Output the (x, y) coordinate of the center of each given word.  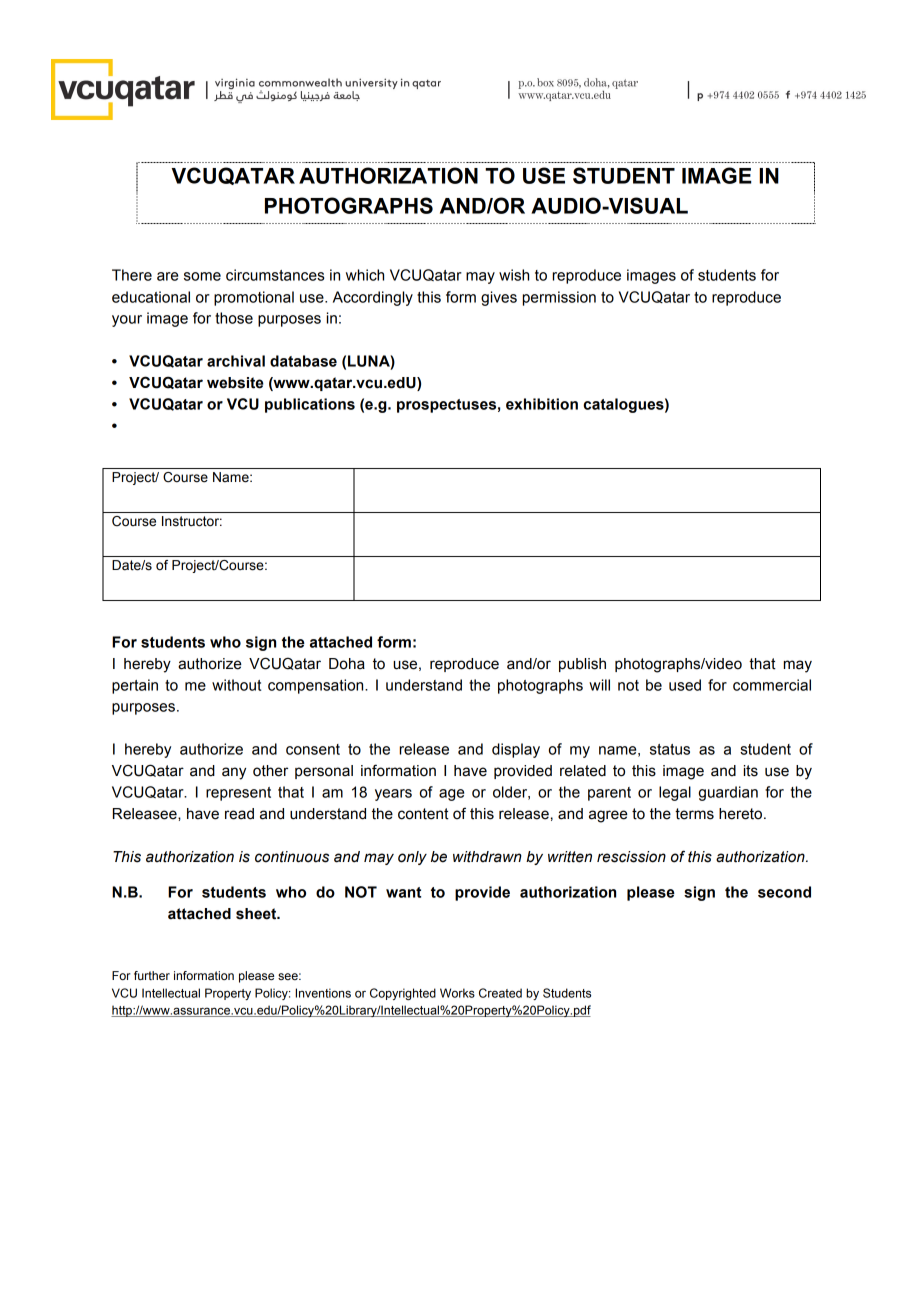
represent (238, 794)
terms (694, 814)
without (236, 685)
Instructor (192, 521)
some (202, 276)
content (423, 814)
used (685, 685)
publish (582, 665)
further (152, 975)
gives (499, 298)
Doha (347, 664)
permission (559, 298)
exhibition (542, 404)
